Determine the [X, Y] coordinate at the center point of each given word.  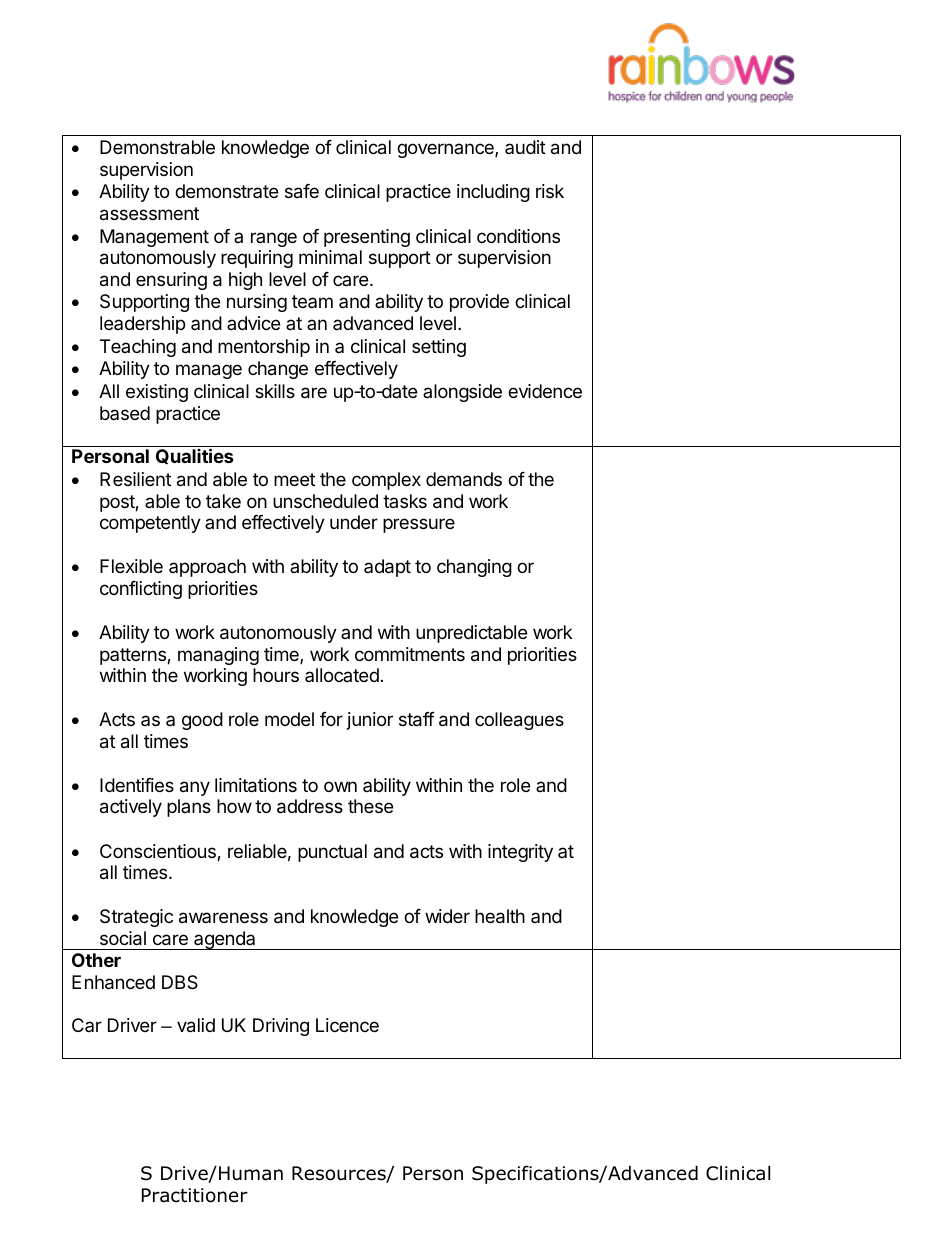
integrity [520, 853]
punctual [332, 853]
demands [464, 479]
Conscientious [159, 852]
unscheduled [325, 501]
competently [150, 524]
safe [302, 191]
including [493, 193]
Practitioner [195, 1195]
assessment [149, 214]
